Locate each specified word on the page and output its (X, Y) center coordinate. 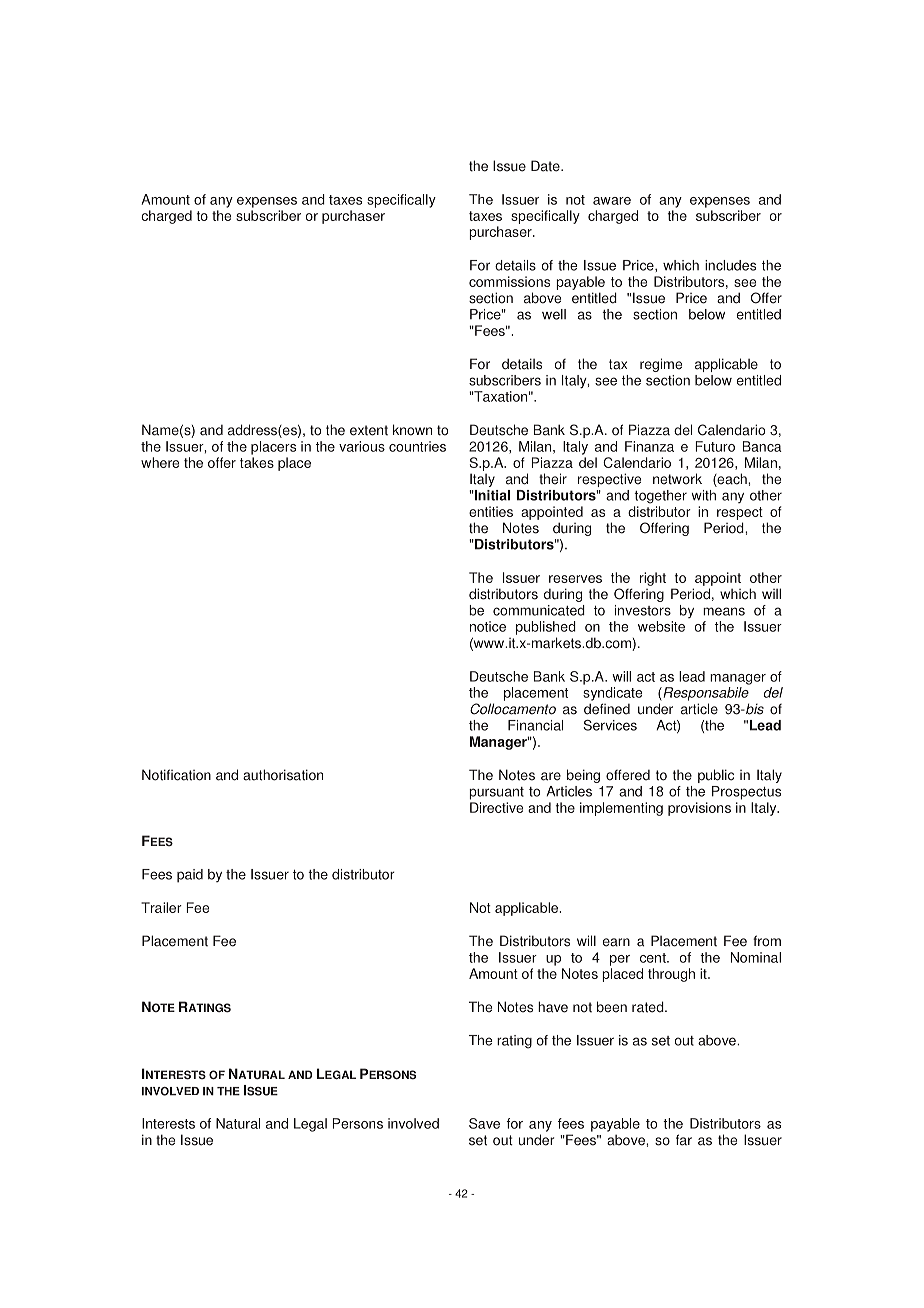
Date (546, 166)
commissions (509, 281)
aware (612, 201)
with (703, 495)
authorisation (283, 775)
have (553, 1007)
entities (491, 511)
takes (257, 462)
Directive (496, 807)
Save (484, 1123)
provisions (699, 809)
